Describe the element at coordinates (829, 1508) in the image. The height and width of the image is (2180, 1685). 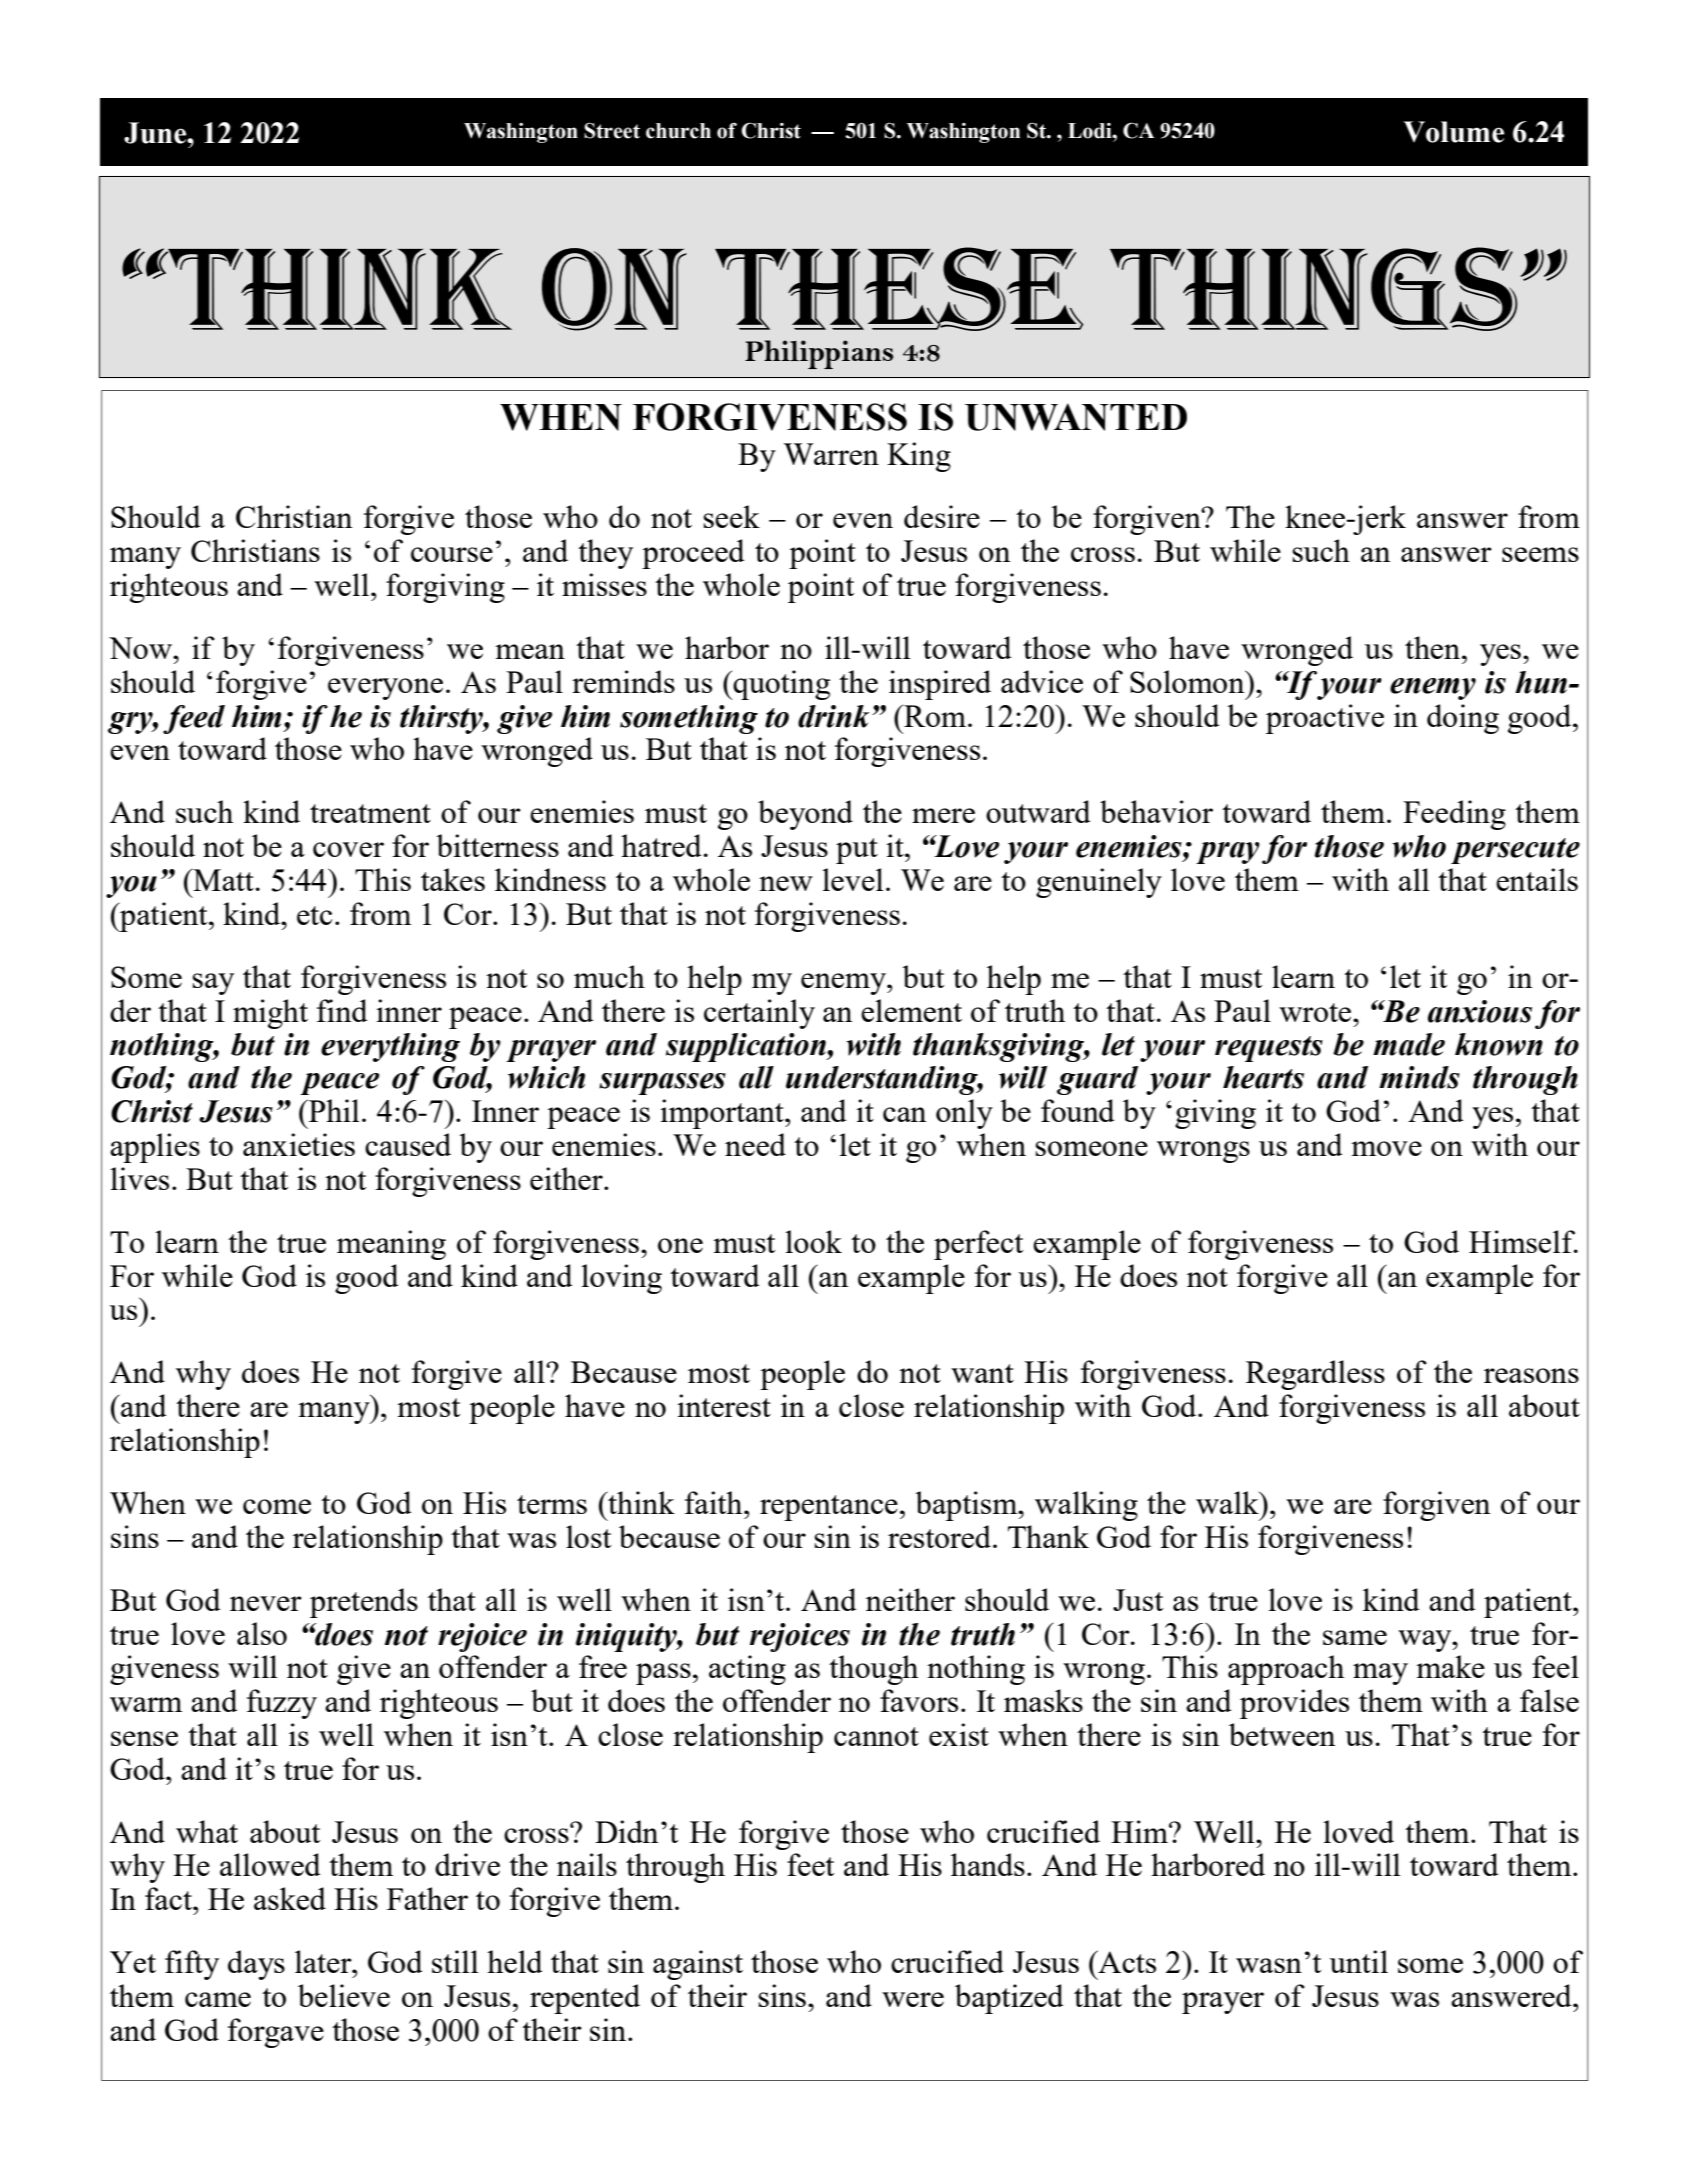
I see `repentance` at that location.
